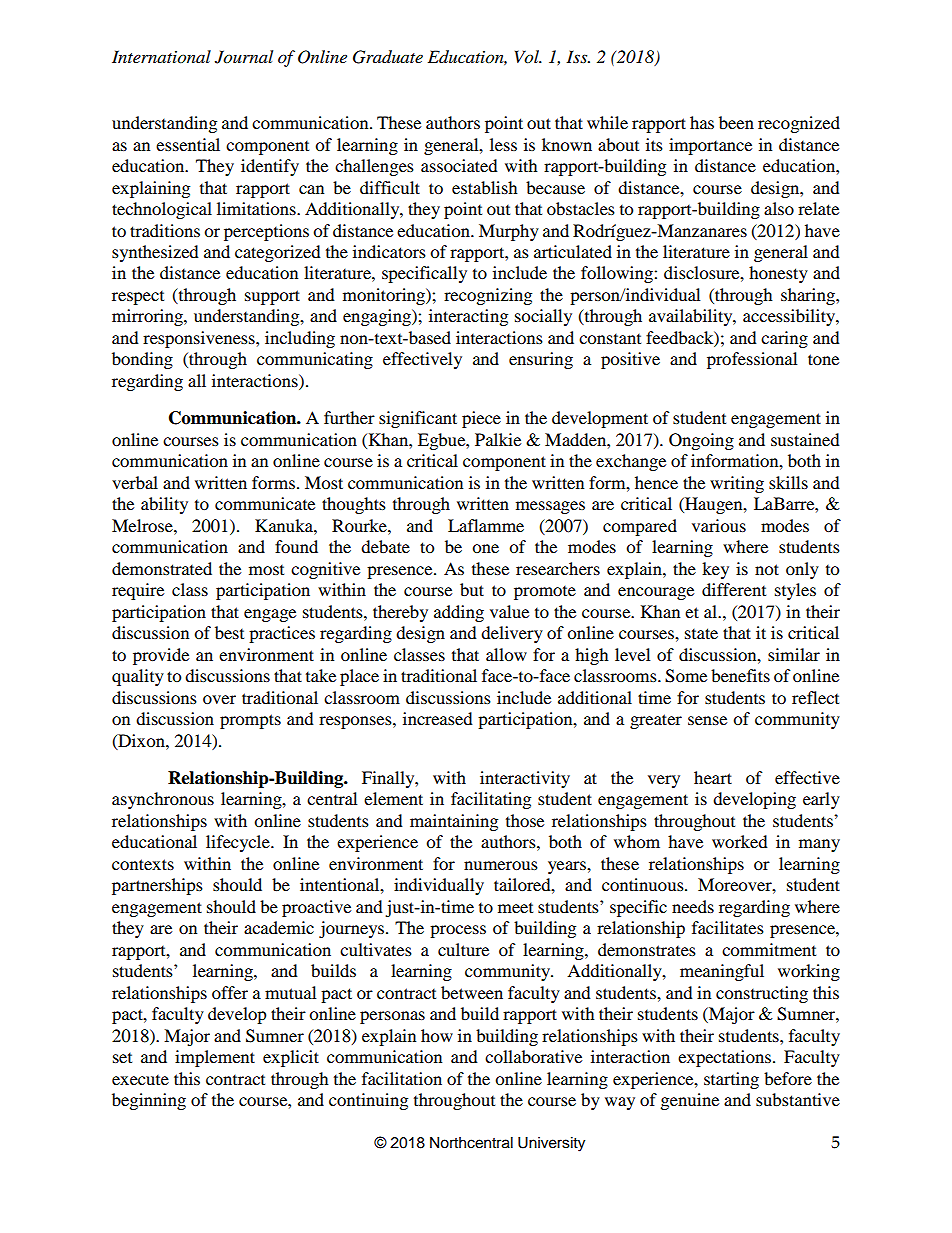  What do you see at coordinates (734, 589) in the screenshot?
I see `different` at bounding box center [734, 589].
